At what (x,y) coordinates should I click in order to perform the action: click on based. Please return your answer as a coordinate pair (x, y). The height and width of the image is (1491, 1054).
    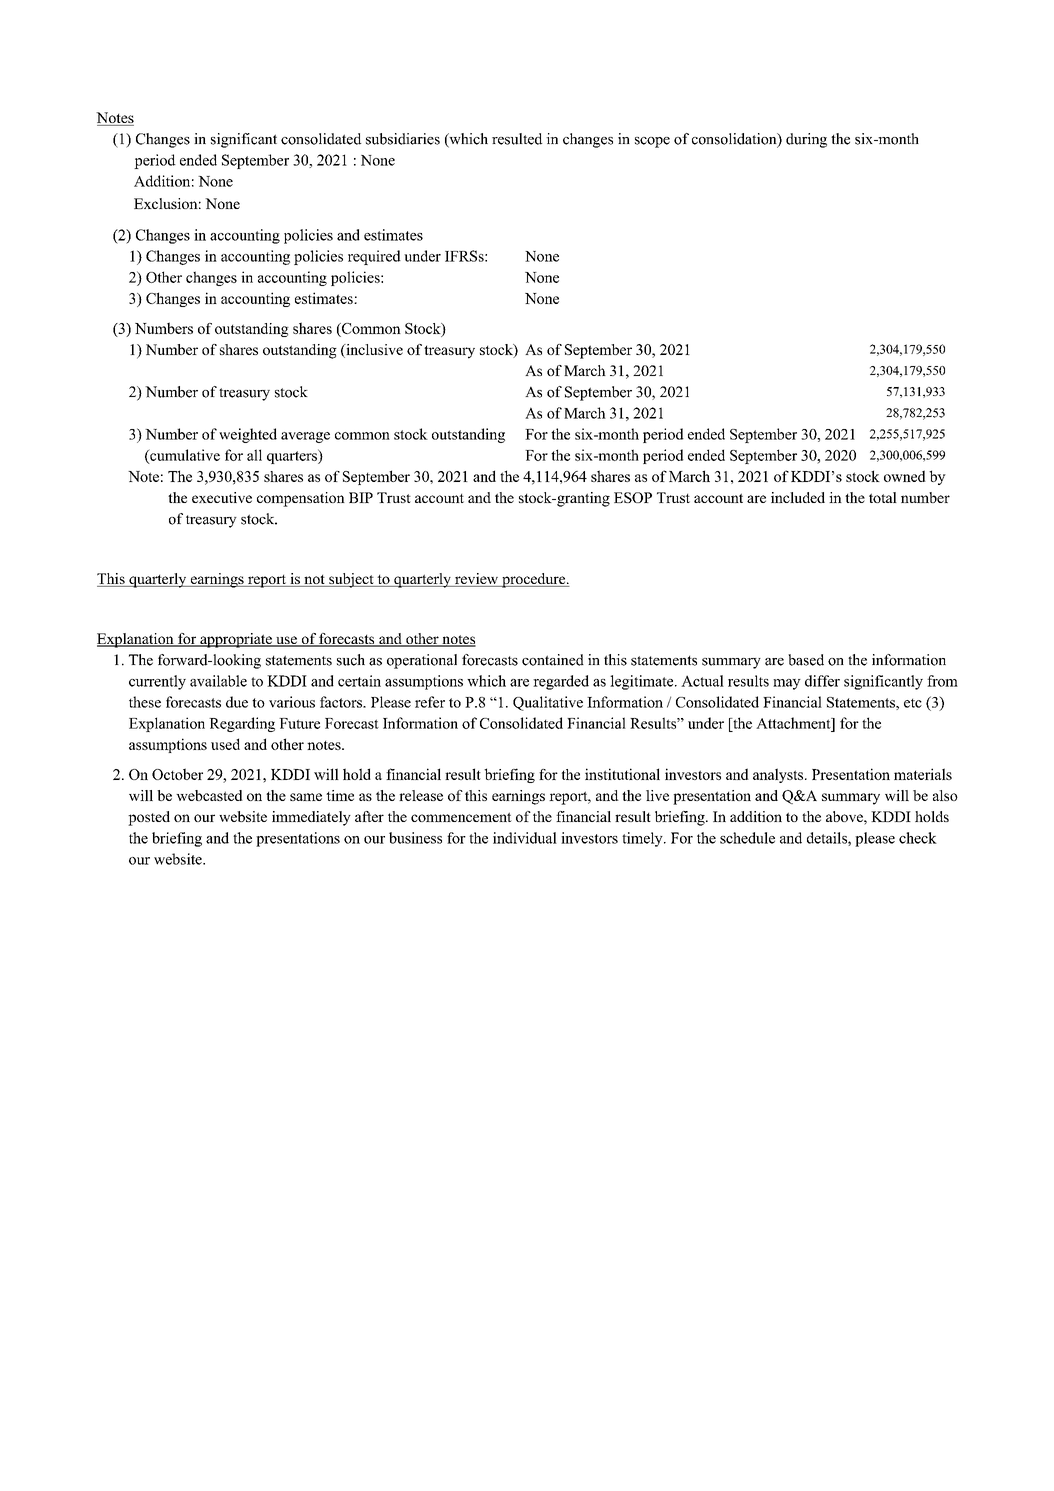
    Looking at the image, I should click on (806, 660).
